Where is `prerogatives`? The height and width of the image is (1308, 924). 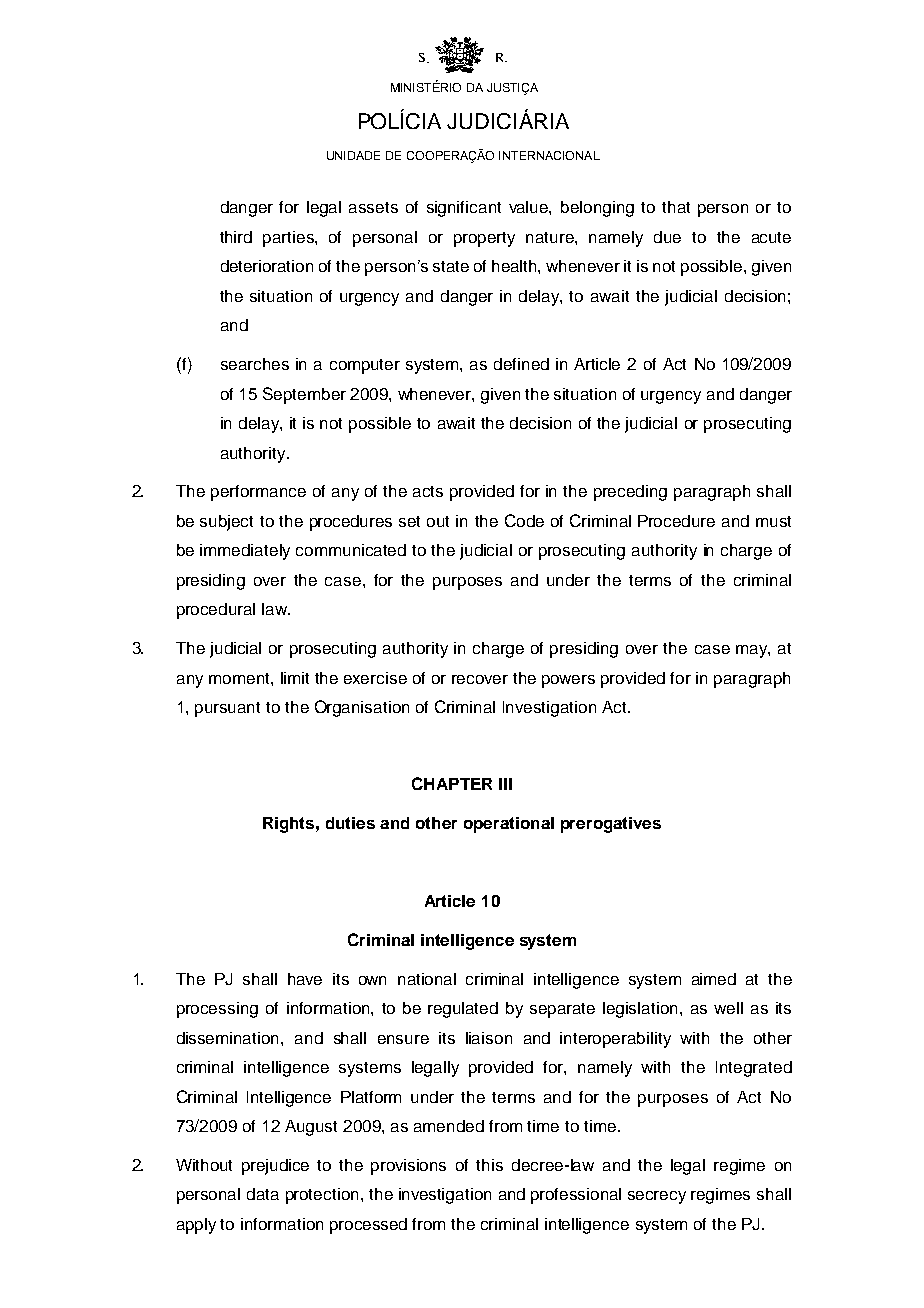
prerogatives is located at coordinates (611, 825).
